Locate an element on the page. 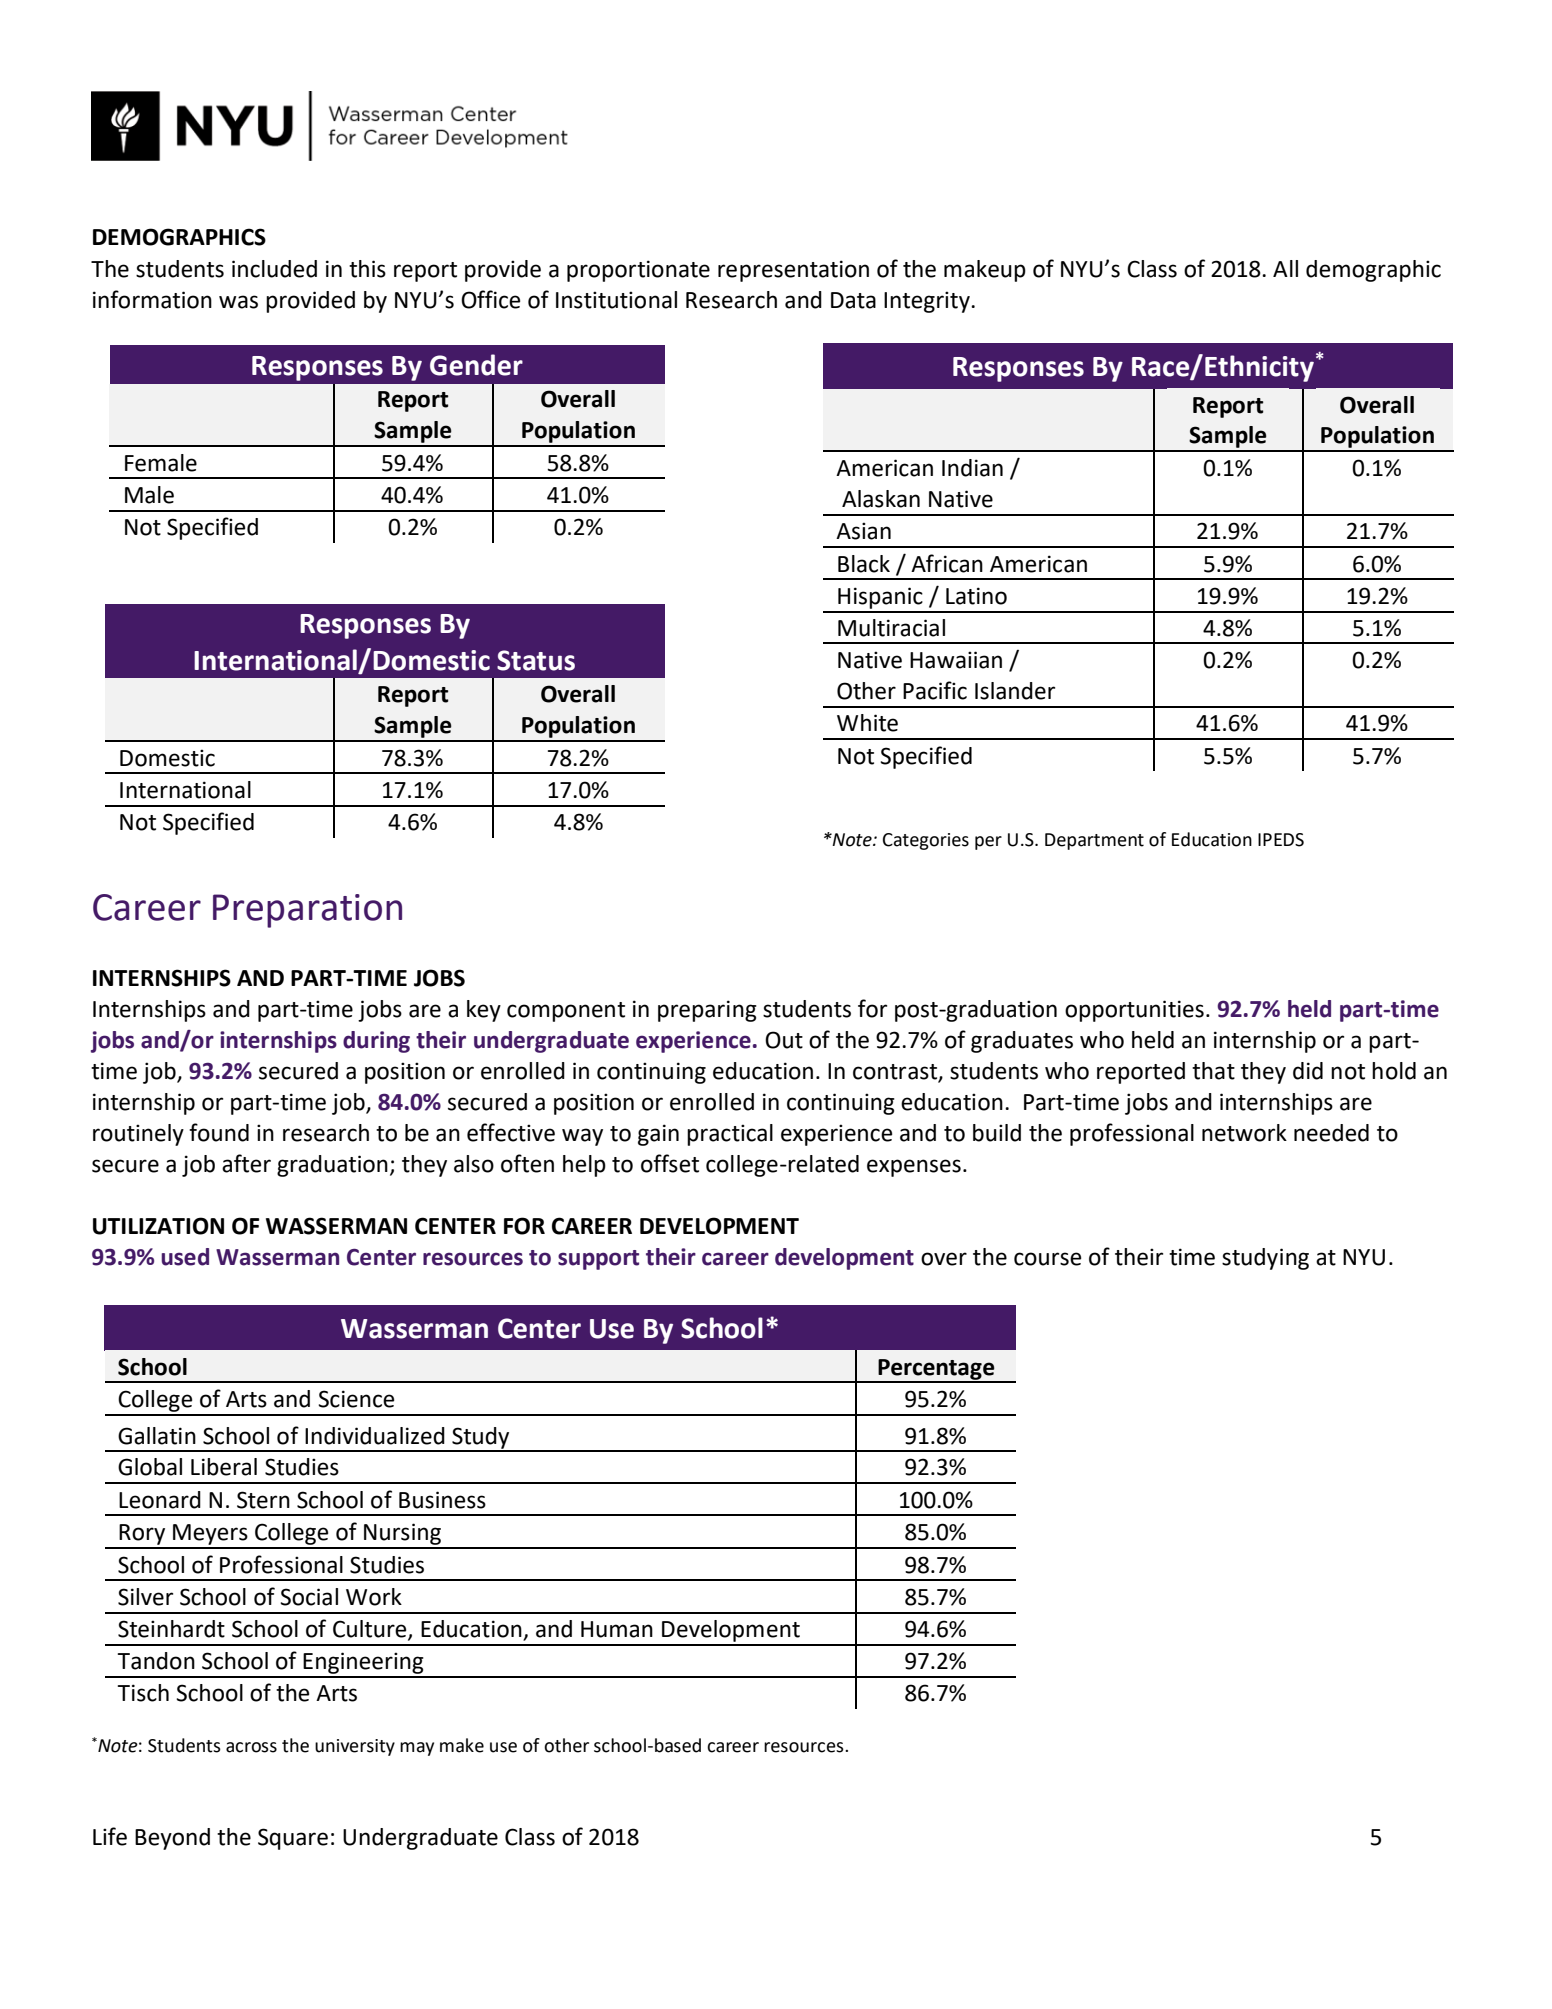 This document has height=2009, width=1552. Human is located at coordinates (617, 1629).
